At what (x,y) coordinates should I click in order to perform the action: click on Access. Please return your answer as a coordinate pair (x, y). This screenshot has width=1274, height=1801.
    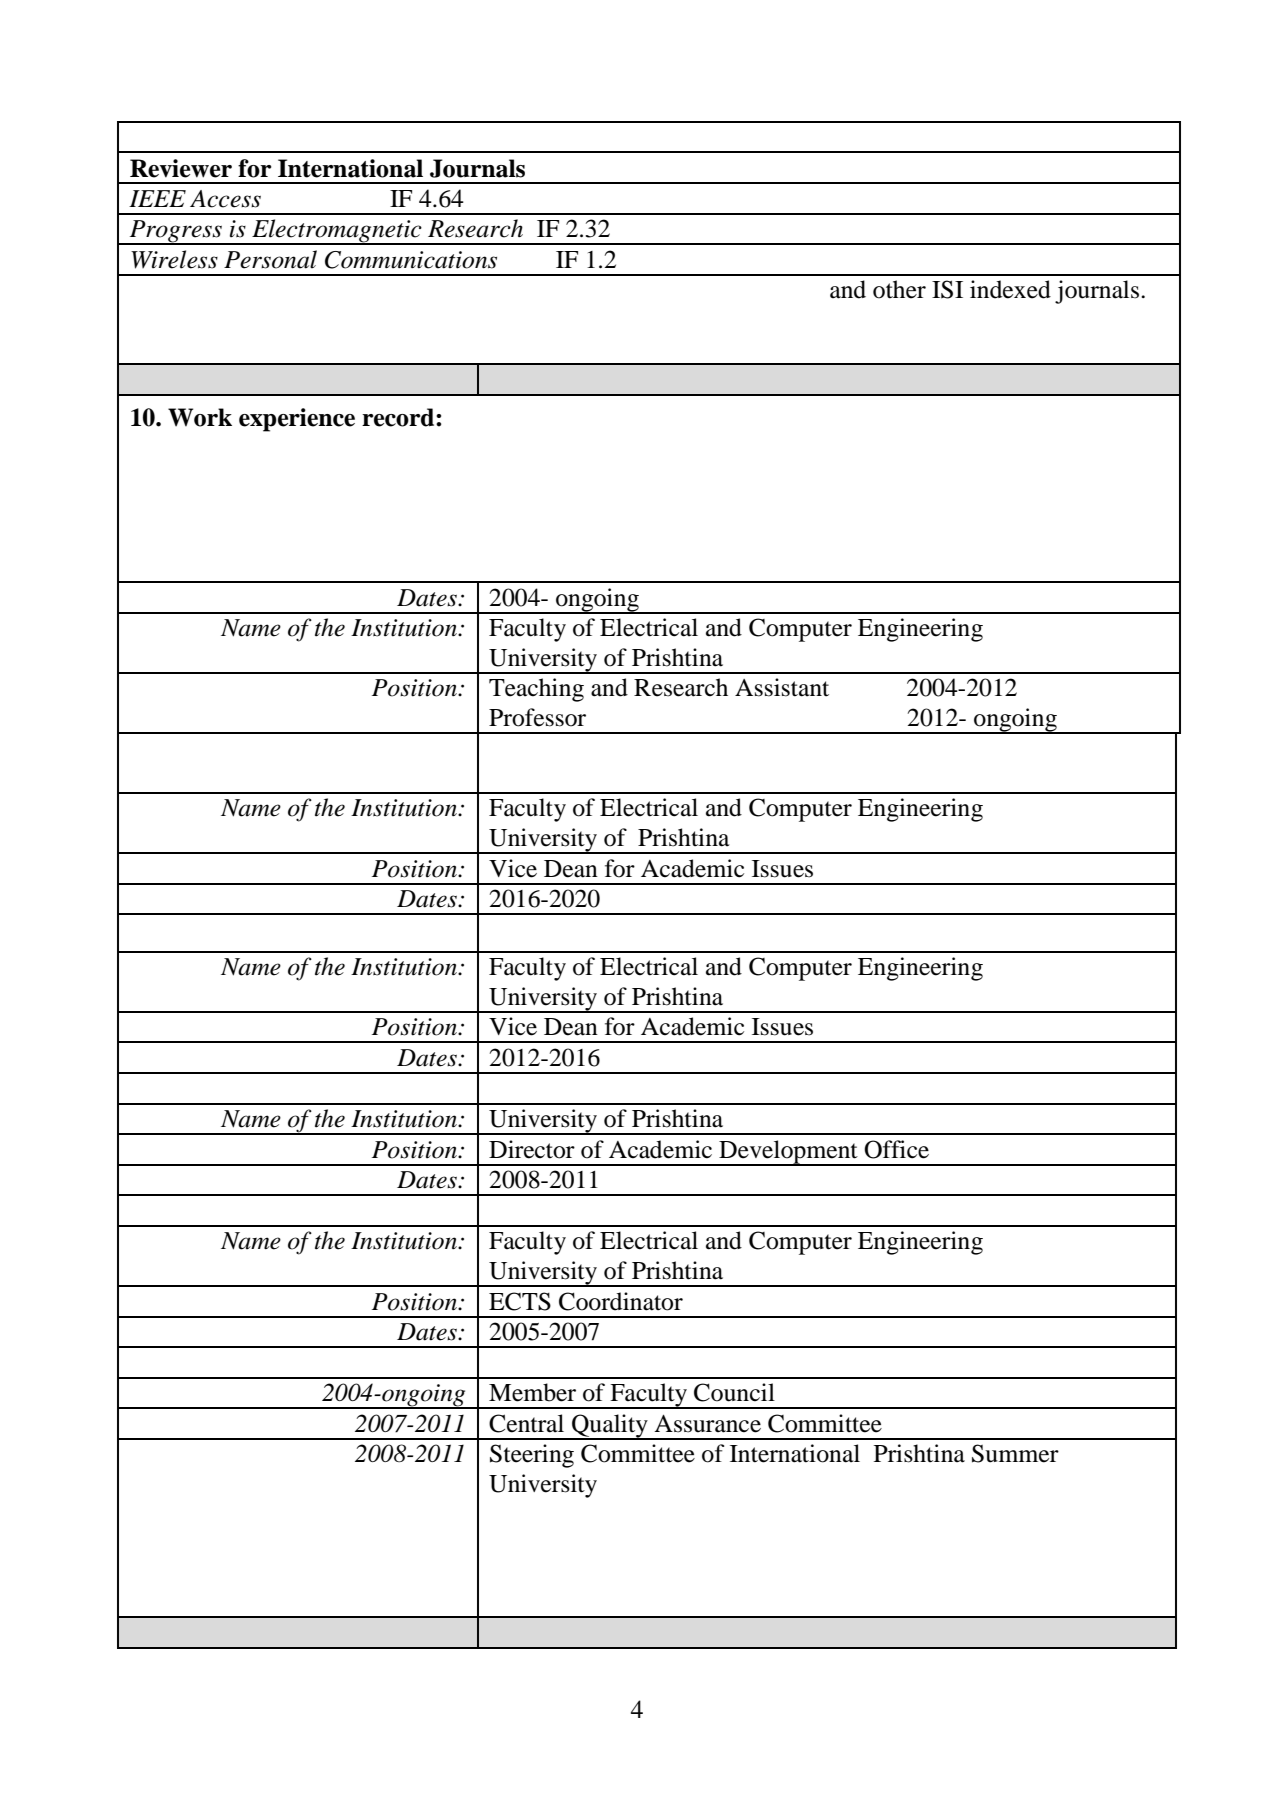
    Looking at the image, I should click on (225, 199).
